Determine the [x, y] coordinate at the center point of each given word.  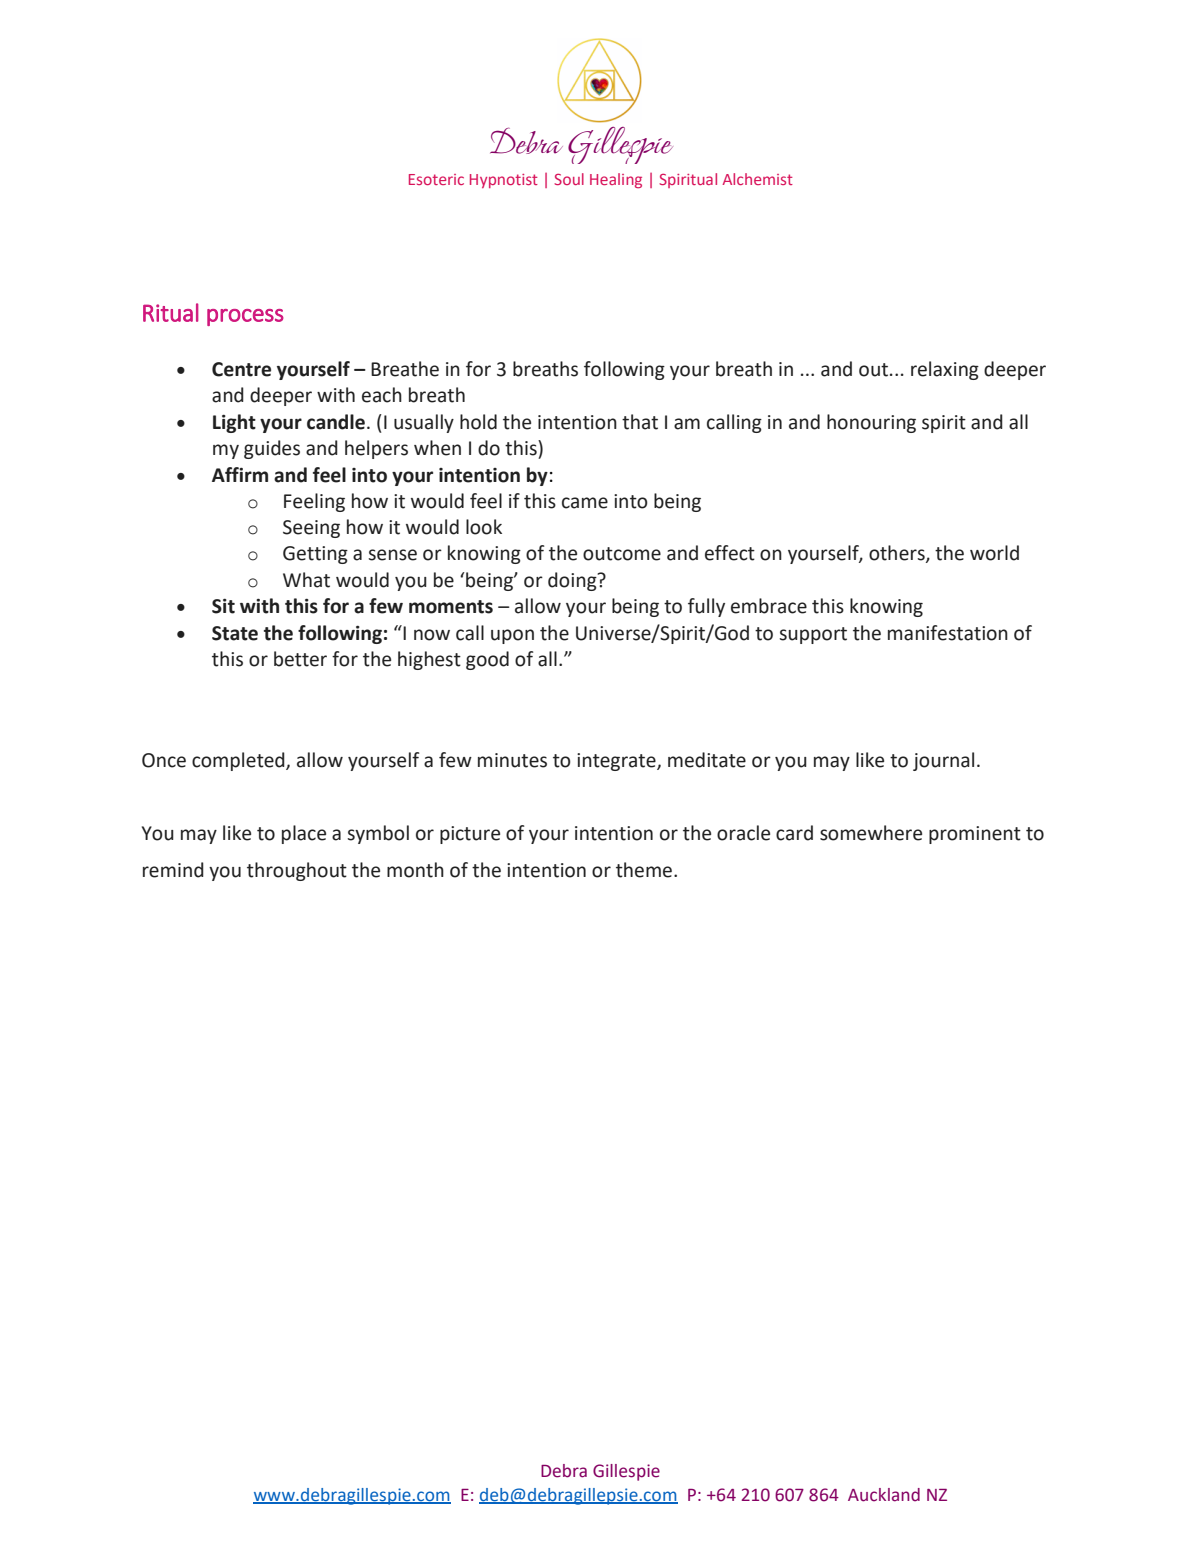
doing [573, 581]
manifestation [948, 633]
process [245, 317]
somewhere [871, 833]
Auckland [884, 1495]
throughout [297, 871]
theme [645, 870]
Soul [569, 179]
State [235, 633]
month [415, 870]
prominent [975, 835]
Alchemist [757, 179]
